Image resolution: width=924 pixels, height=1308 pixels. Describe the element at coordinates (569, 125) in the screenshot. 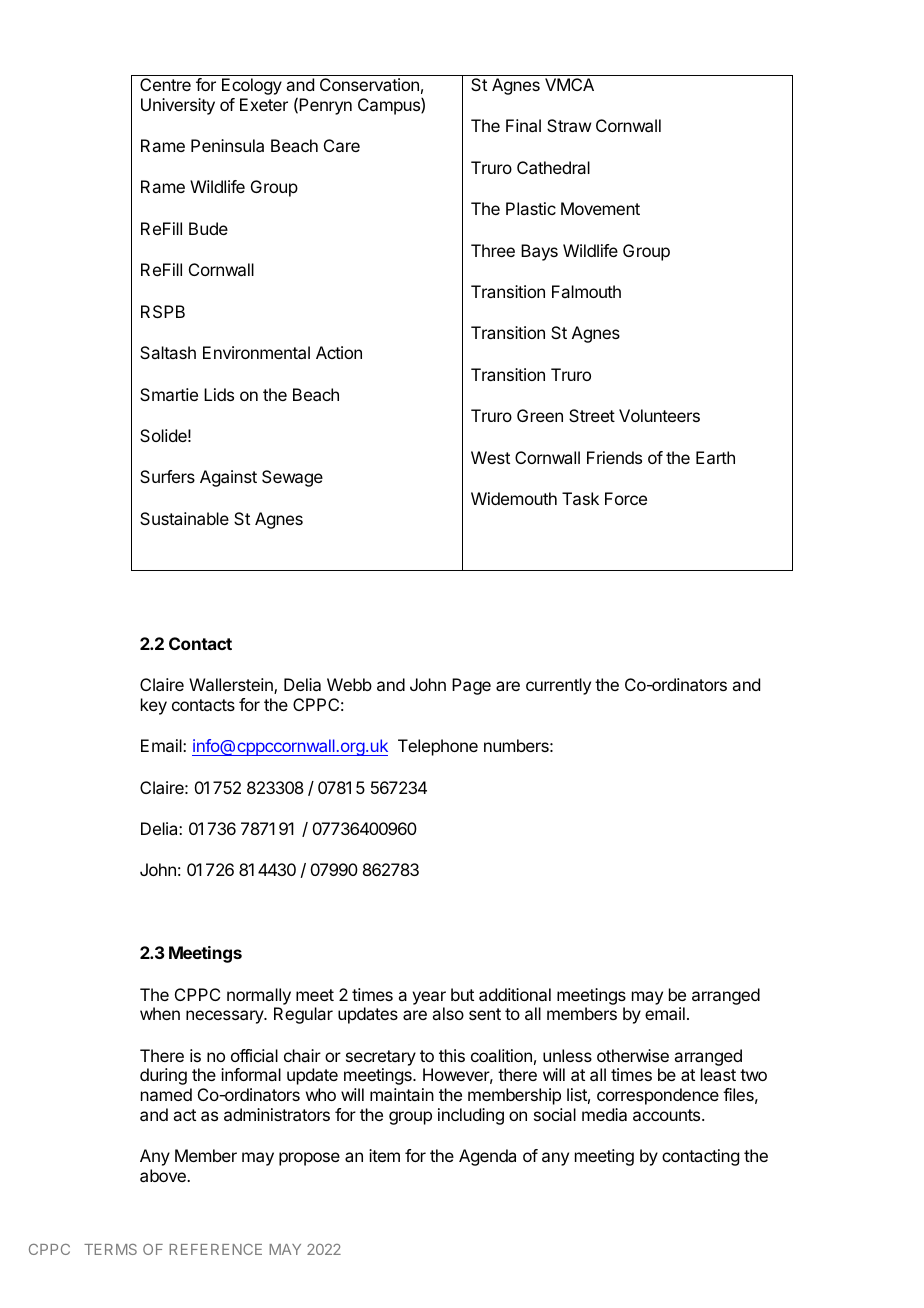

I see `Straw` at that location.
